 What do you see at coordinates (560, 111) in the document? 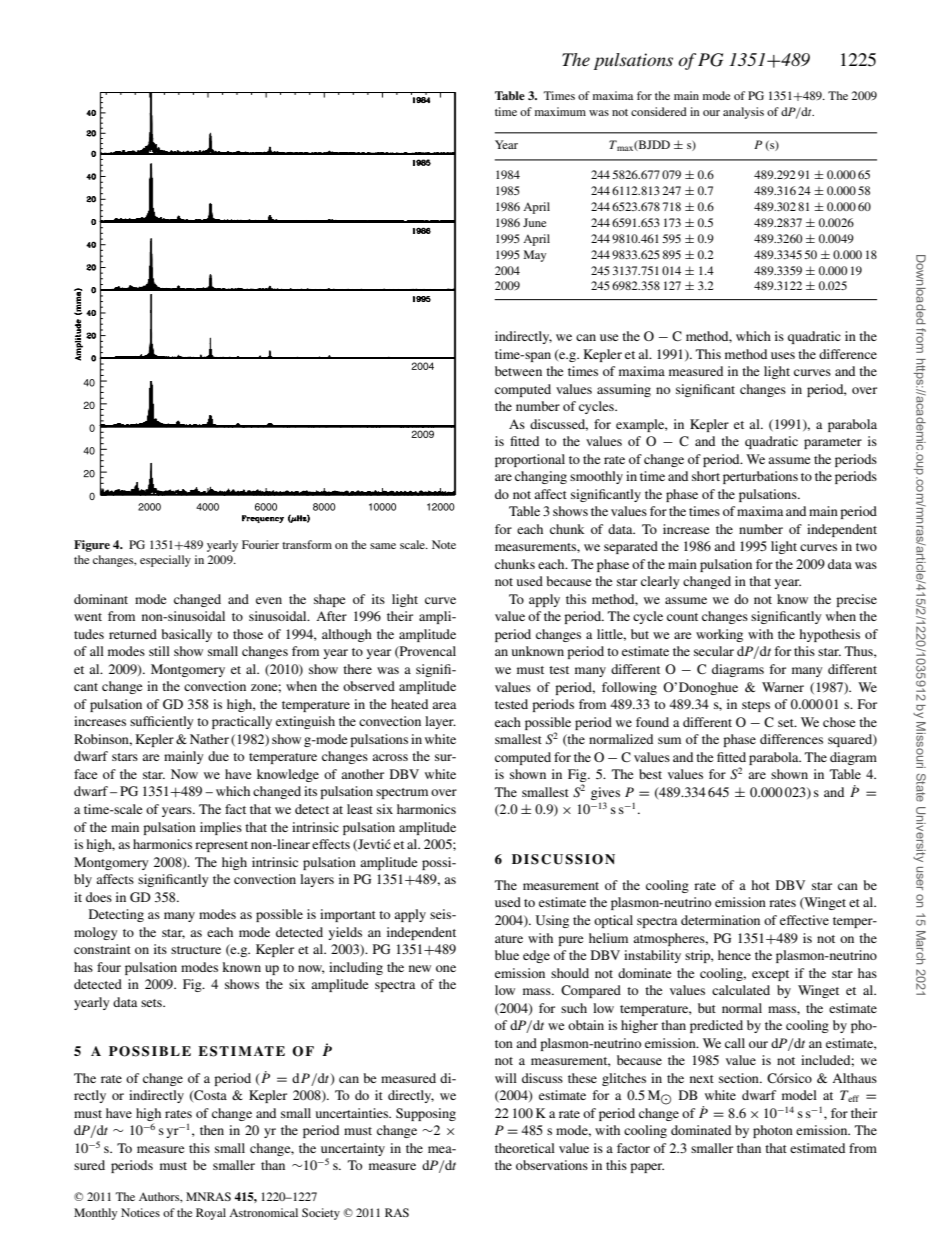
I see `maximum` at bounding box center [560, 111].
